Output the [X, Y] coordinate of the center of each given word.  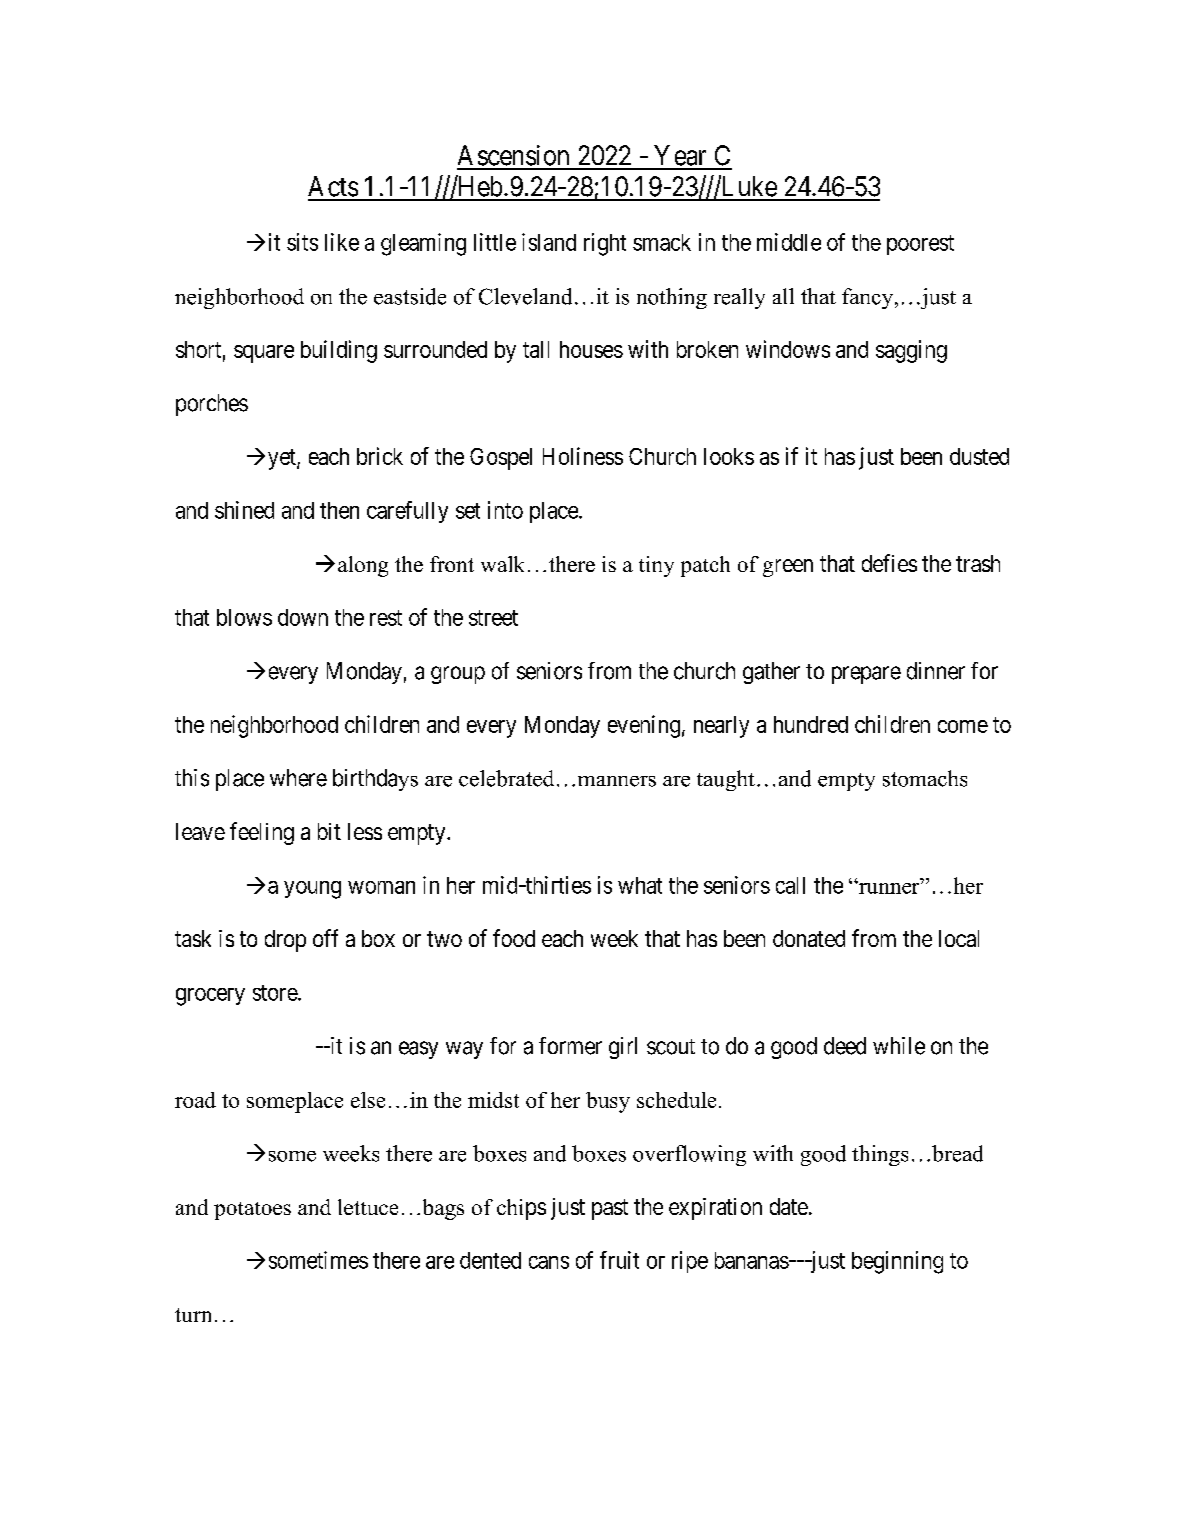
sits [302, 242]
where [298, 778]
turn [193, 1315]
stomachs [925, 778]
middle [789, 242]
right [605, 244]
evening [644, 726]
